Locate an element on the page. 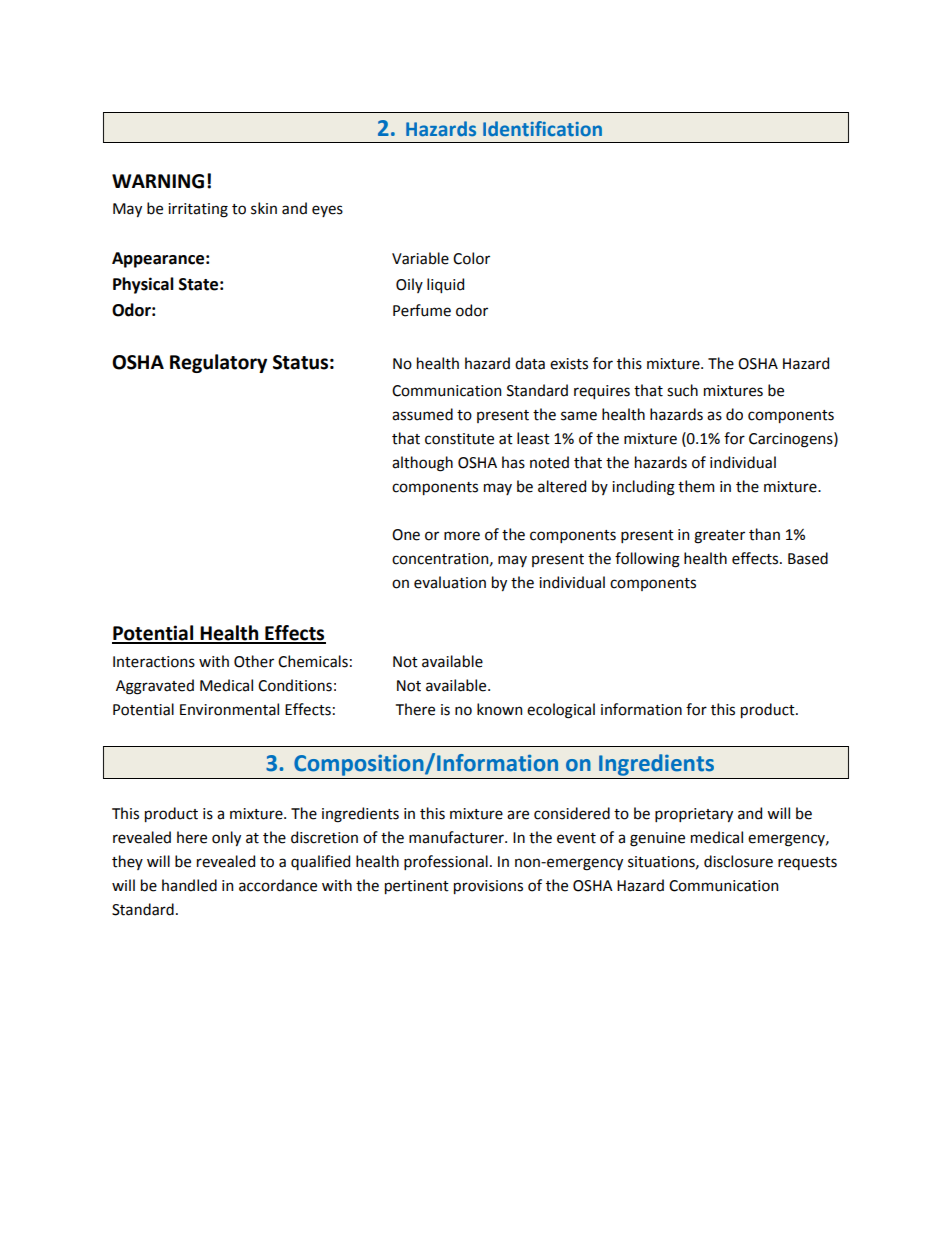 This document has height=1233, width=952. WARNING is located at coordinates (158, 181).
